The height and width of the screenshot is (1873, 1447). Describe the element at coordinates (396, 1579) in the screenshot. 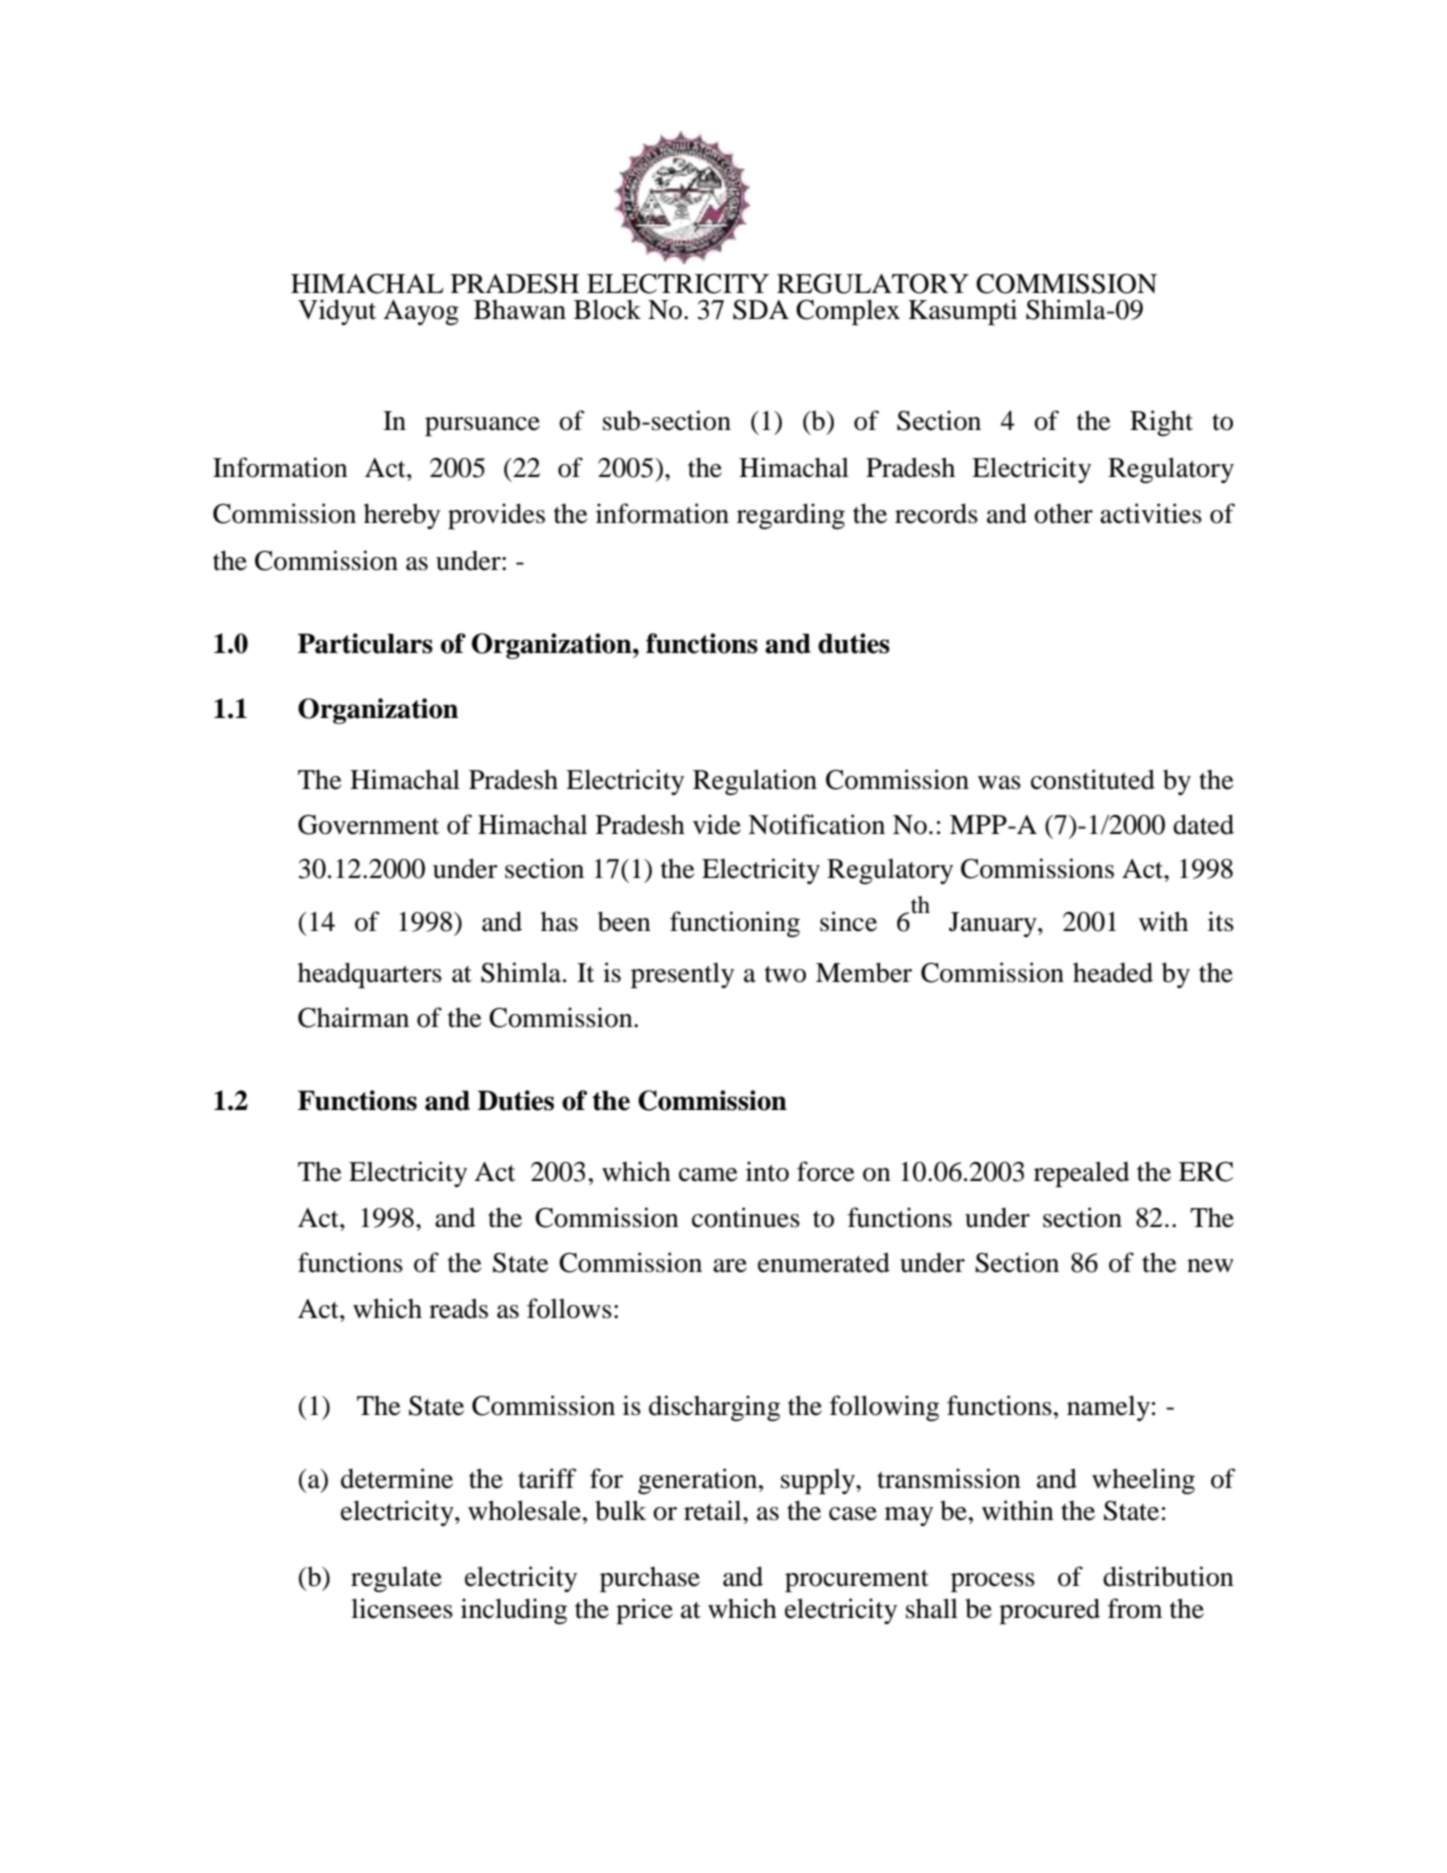

I see `regulate` at that location.
